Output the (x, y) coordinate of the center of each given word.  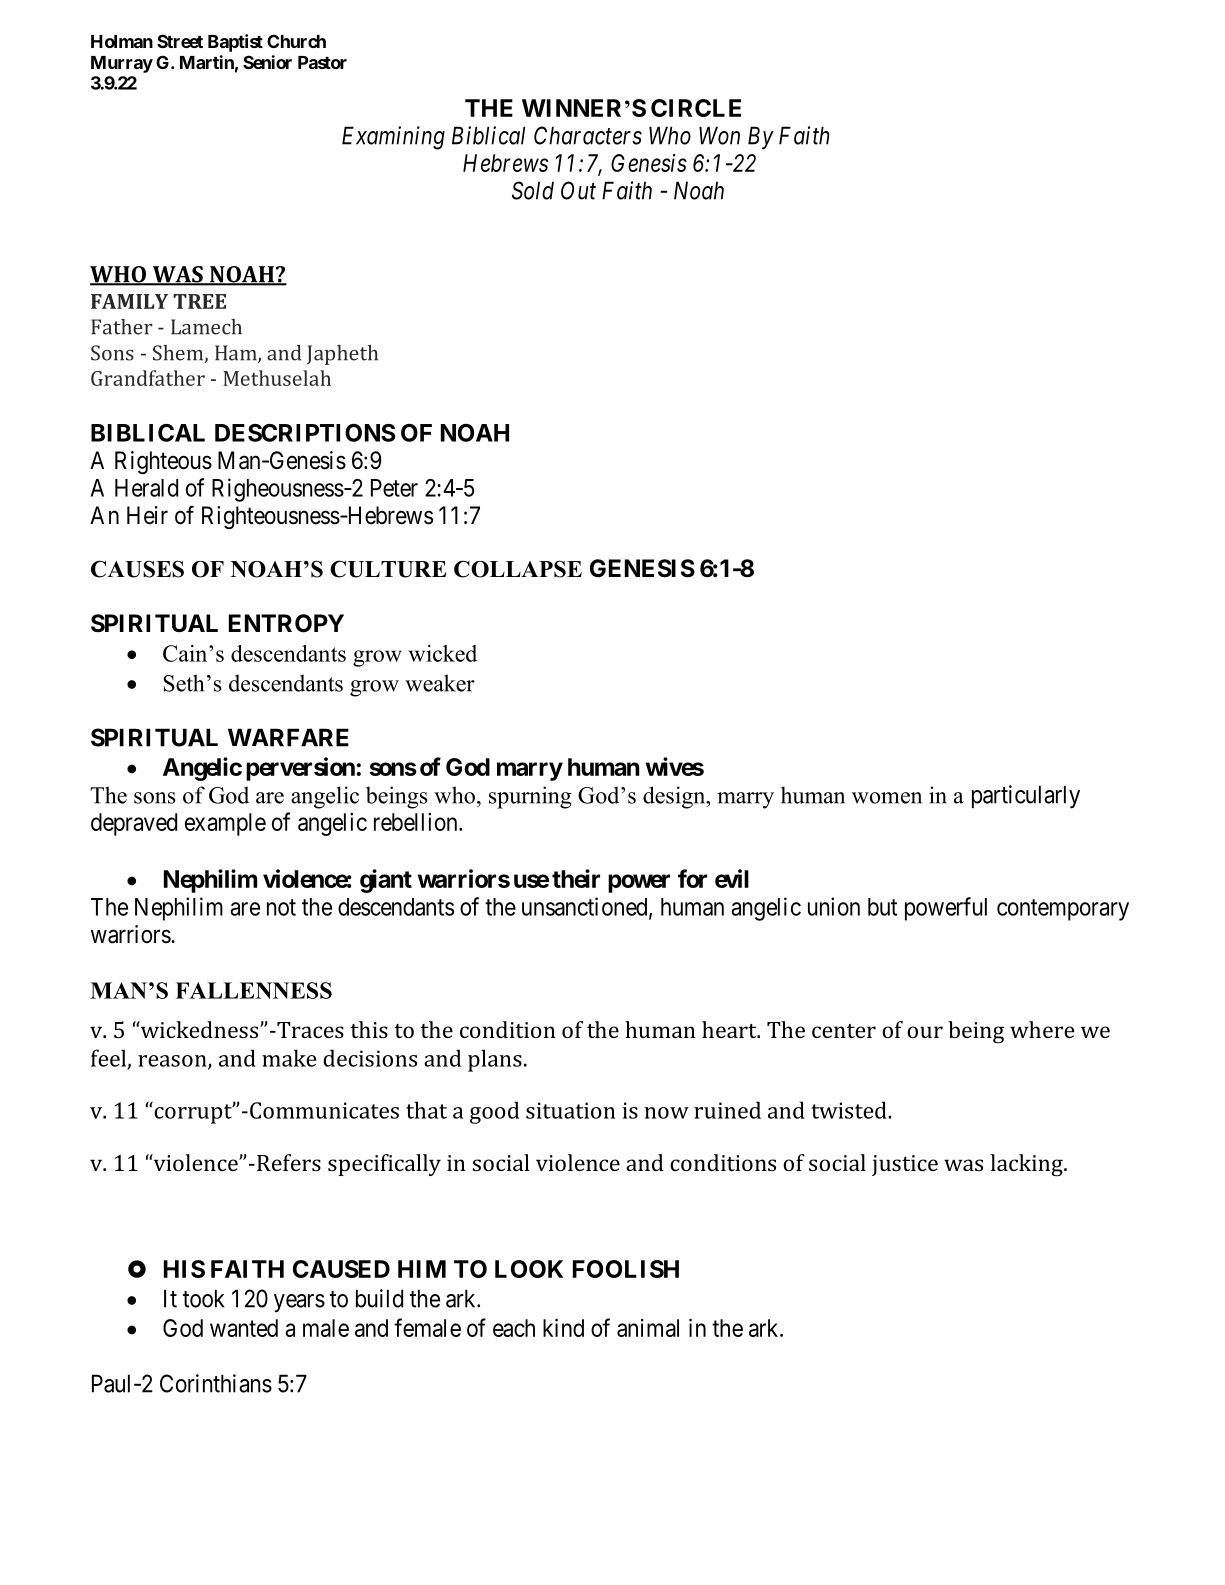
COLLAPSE (518, 569)
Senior (267, 62)
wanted (244, 1328)
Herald (146, 488)
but (882, 907)
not (281, 907)
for (692, 878)
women (887, 798)
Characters (588, 135)
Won (719, 135)
